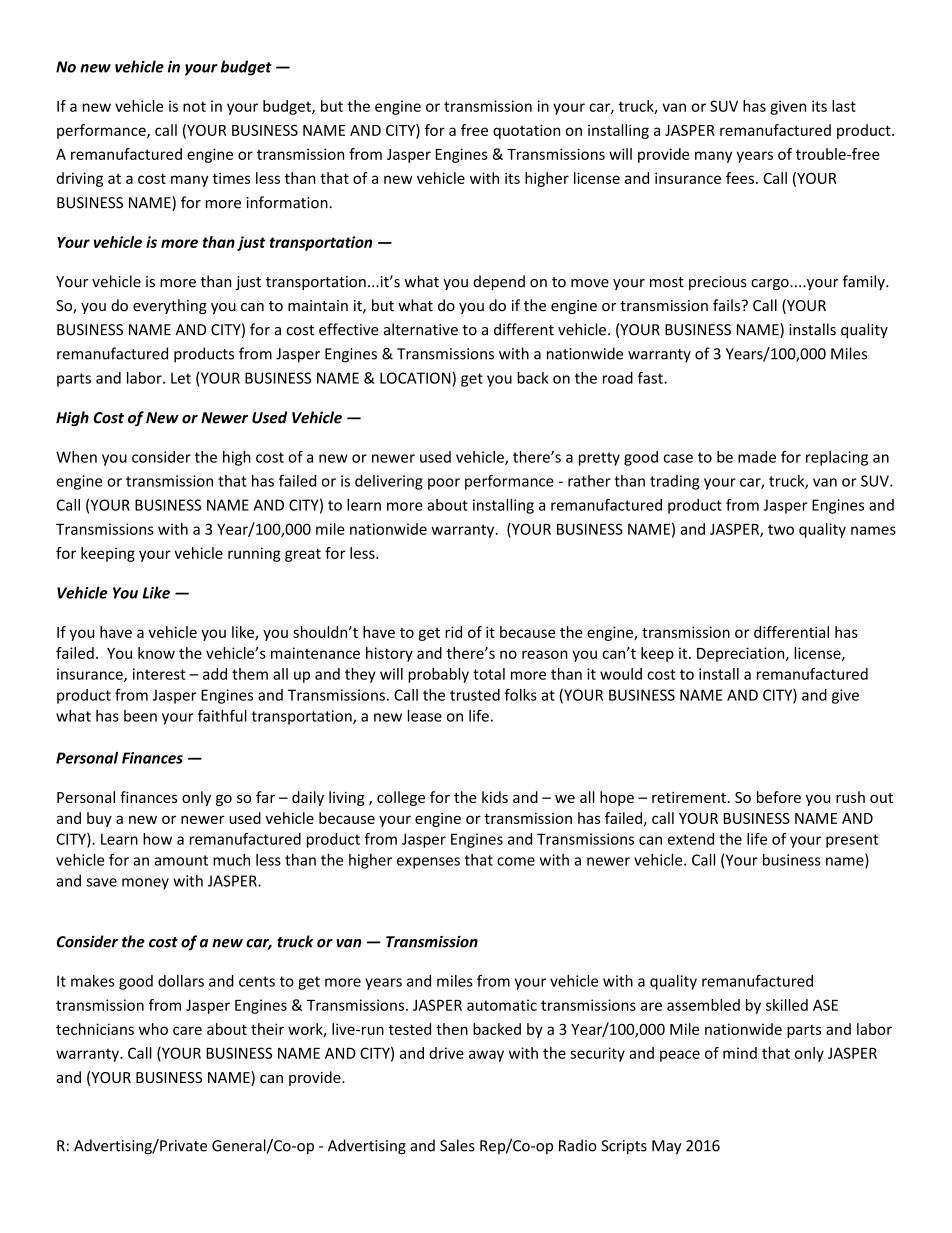 The width and height of the document is (952, 1233). Describe the element at coordinates (181, 378) in the document. I see `Let` at that location.
